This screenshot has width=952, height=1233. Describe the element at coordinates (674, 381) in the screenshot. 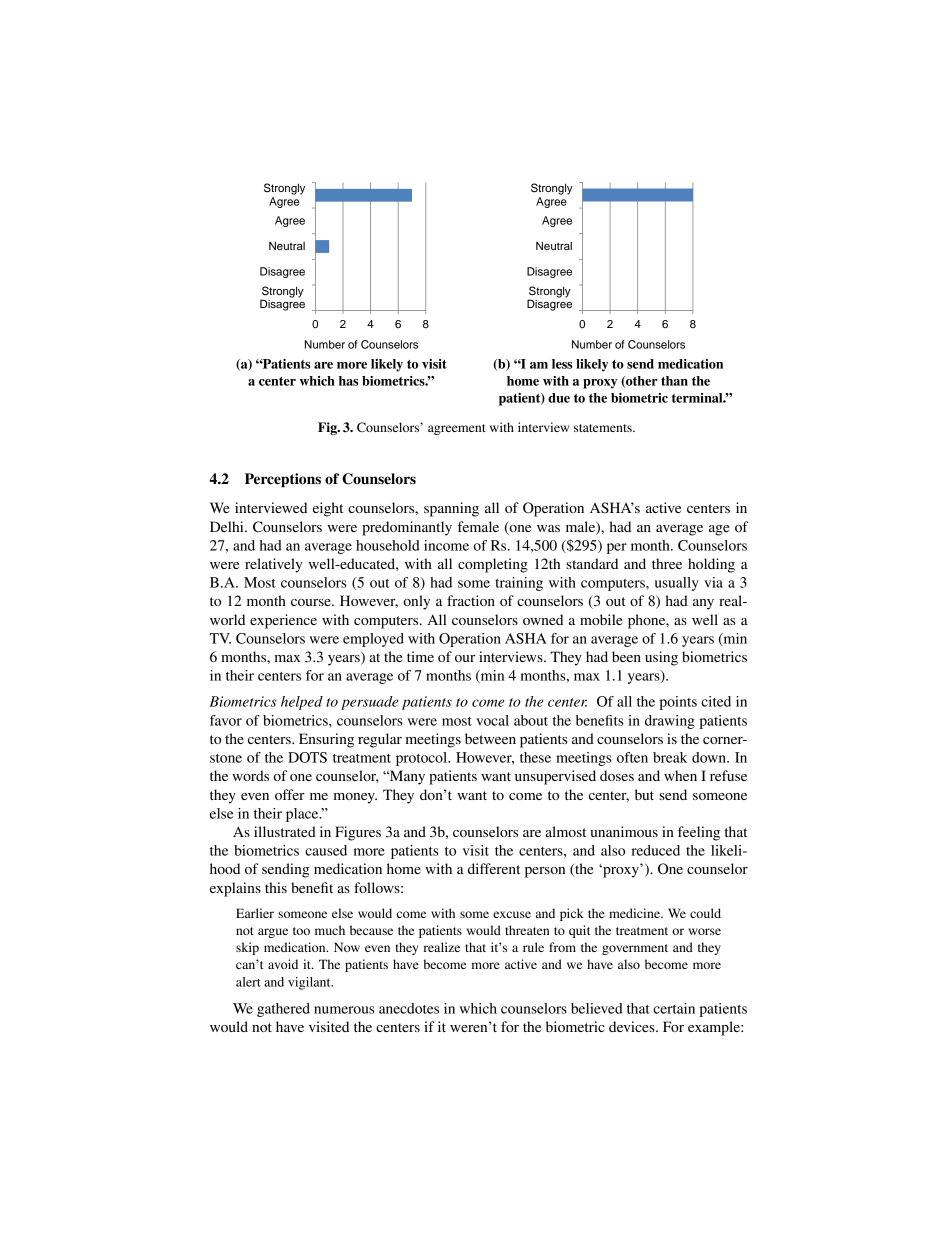

I see `than` at that location.
